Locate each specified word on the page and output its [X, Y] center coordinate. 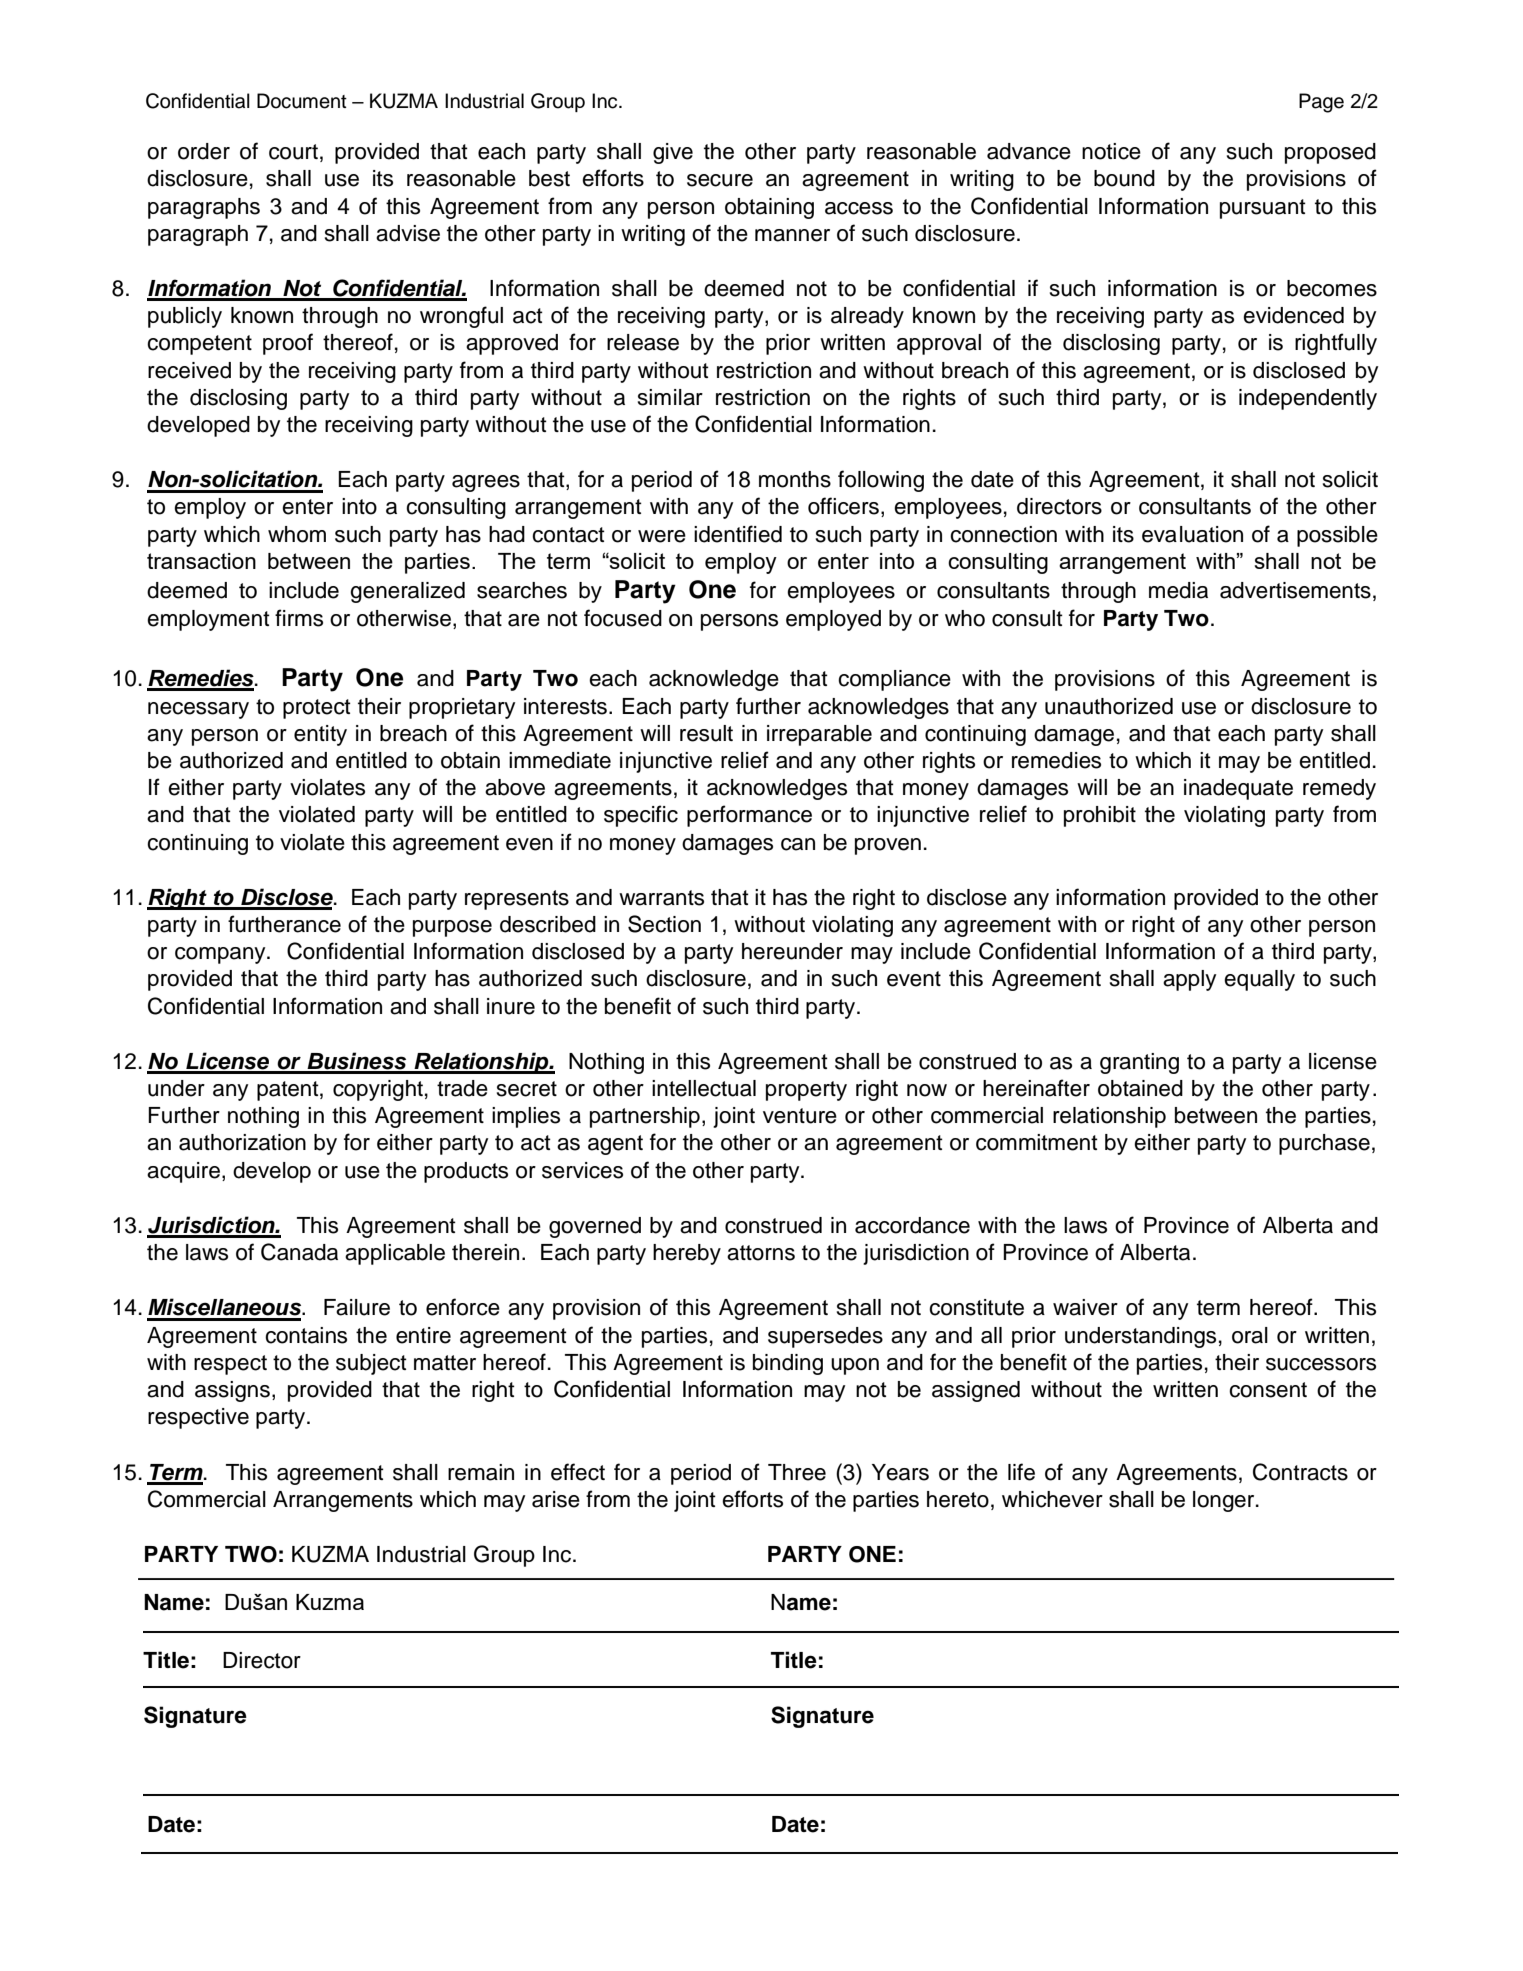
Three [797, 1472]
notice [1111, 151]
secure [720, 180]
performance [749, 816]
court [293, 152]
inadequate [1238, 789]
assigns [232, 1391]
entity [320, 735]
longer [1225, 1501]
